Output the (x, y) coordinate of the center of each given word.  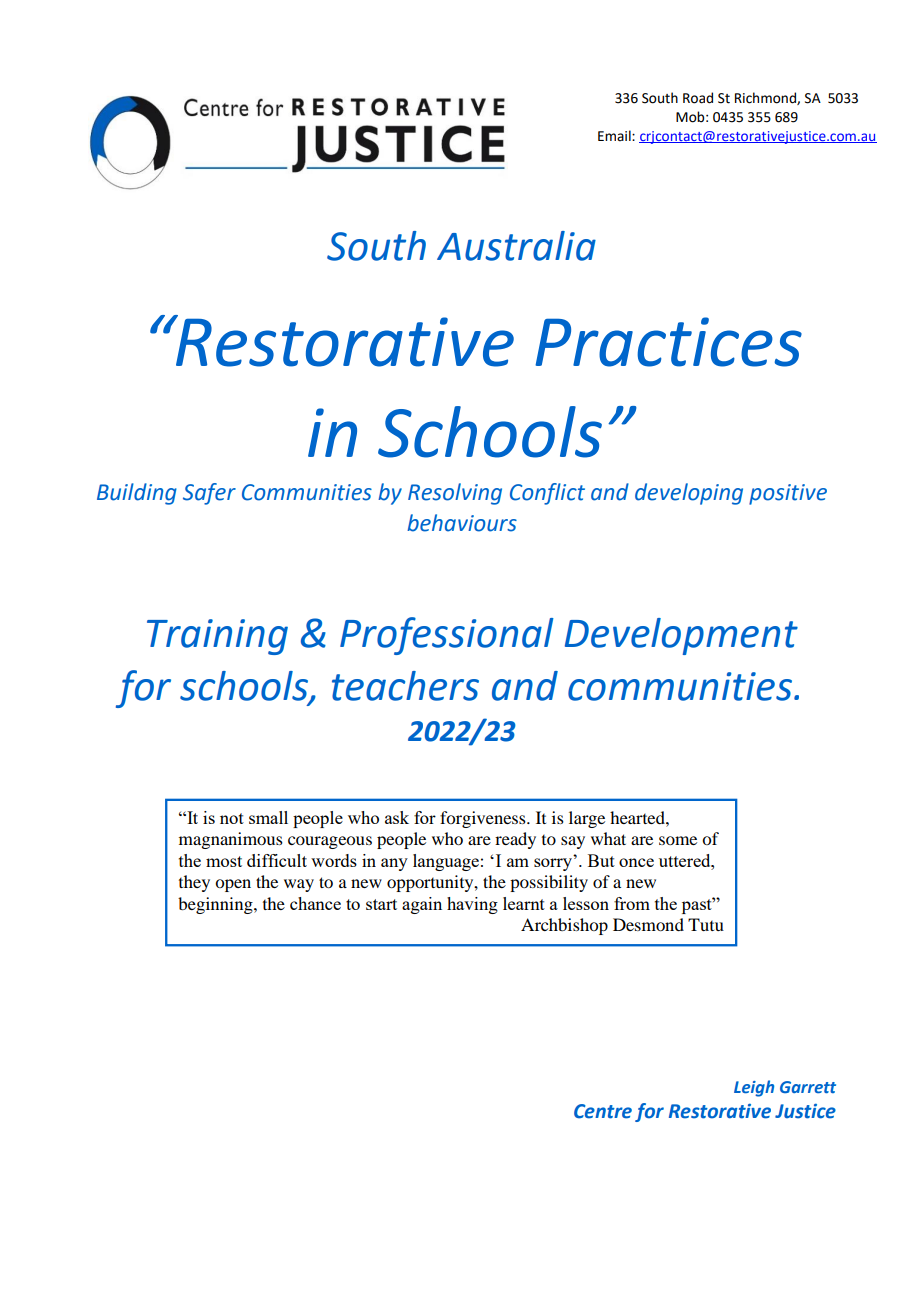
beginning (216, 905)
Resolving (455, 494)
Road (698, 98)
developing (689, 494)
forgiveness (484, 819)
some (678, 840)
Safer (209, 494)
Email (615, 135)
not (232, 818)
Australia (516, 246)
